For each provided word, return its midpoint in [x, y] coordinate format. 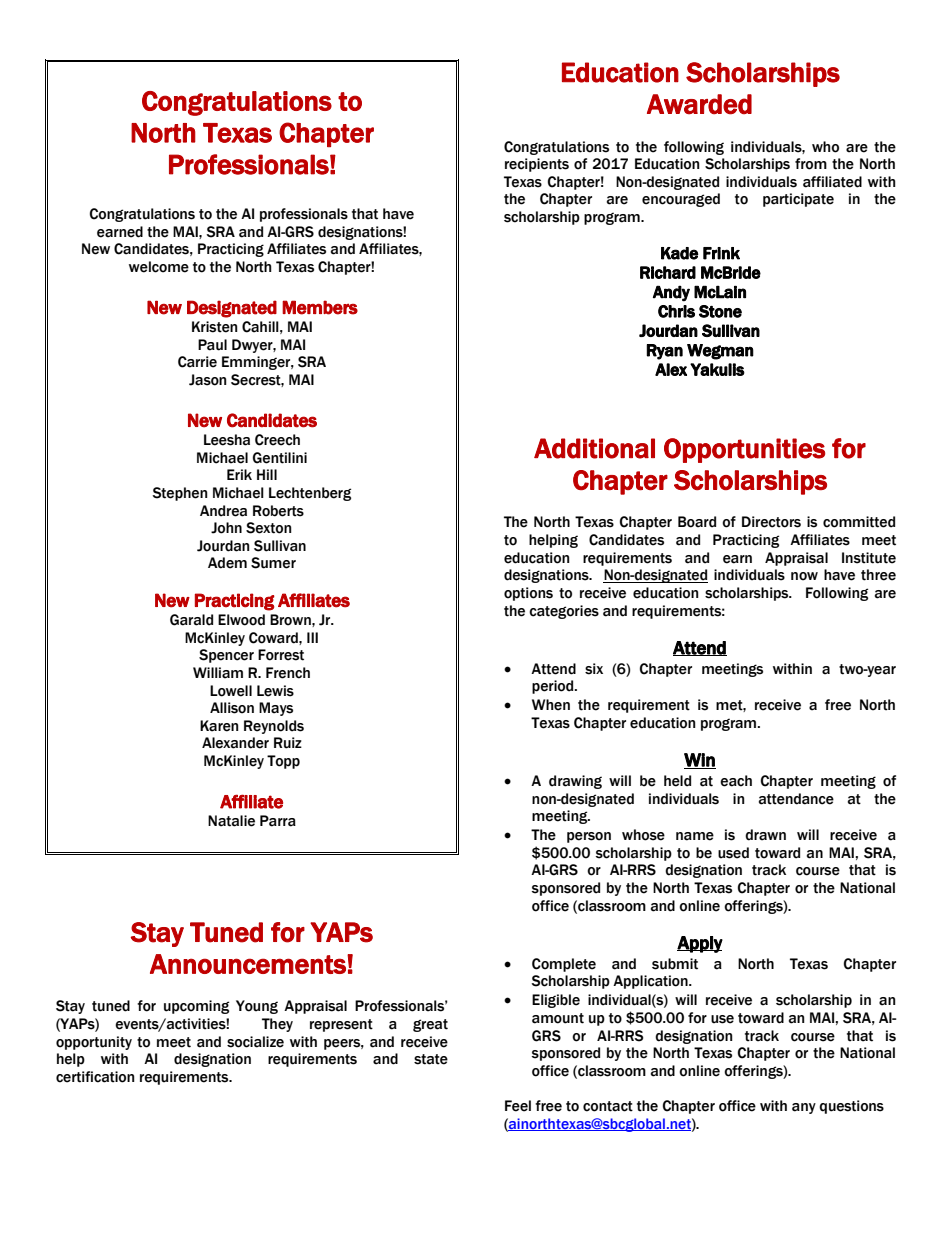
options [528, 594]
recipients [537, 165]
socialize [255, 1042]
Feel [518, 1106]
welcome [159, 267]
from [811, 164]
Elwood [241, 620]
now [804, 576]
